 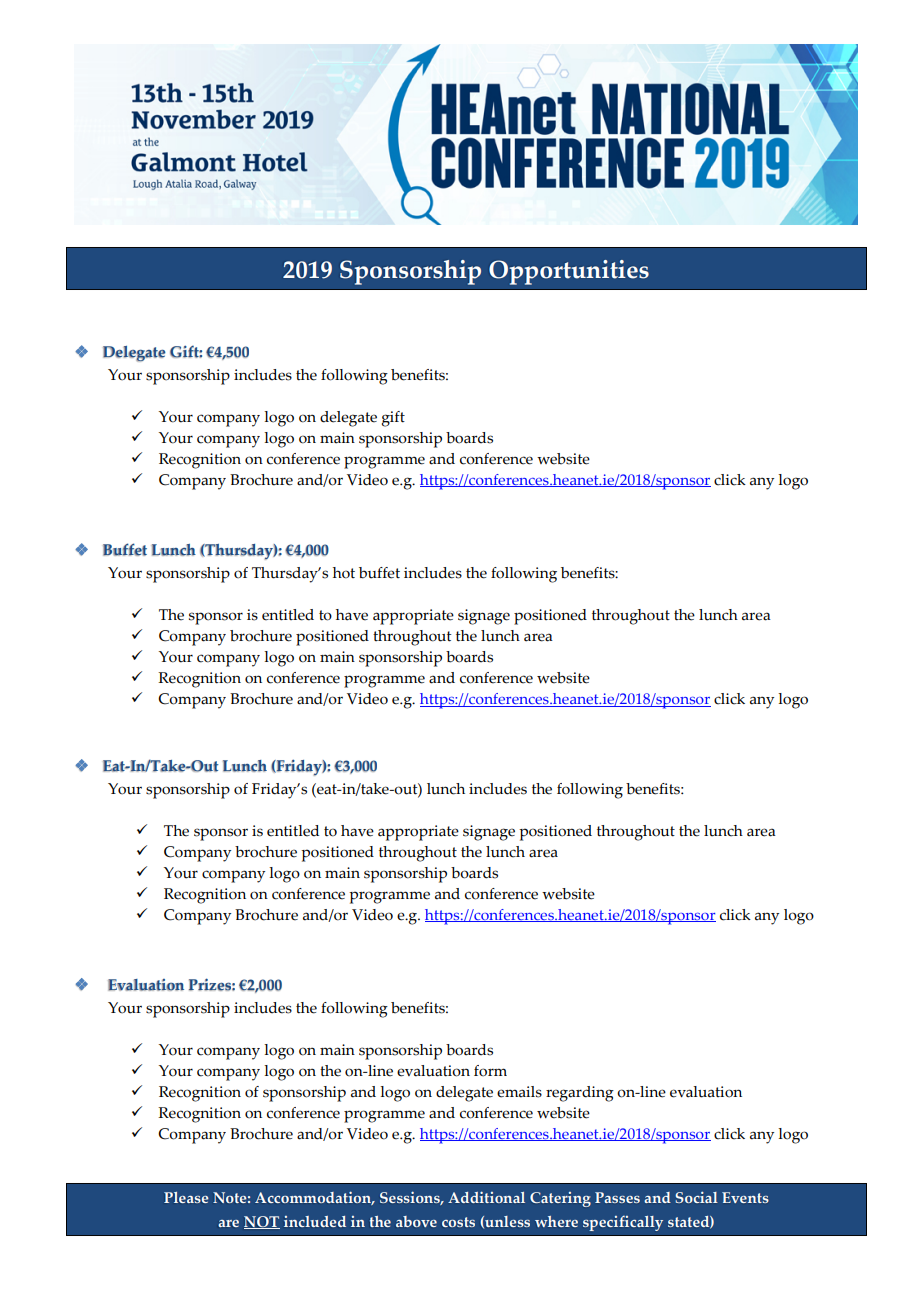 I want to click on regarding, so click(x=580, y=1094).
